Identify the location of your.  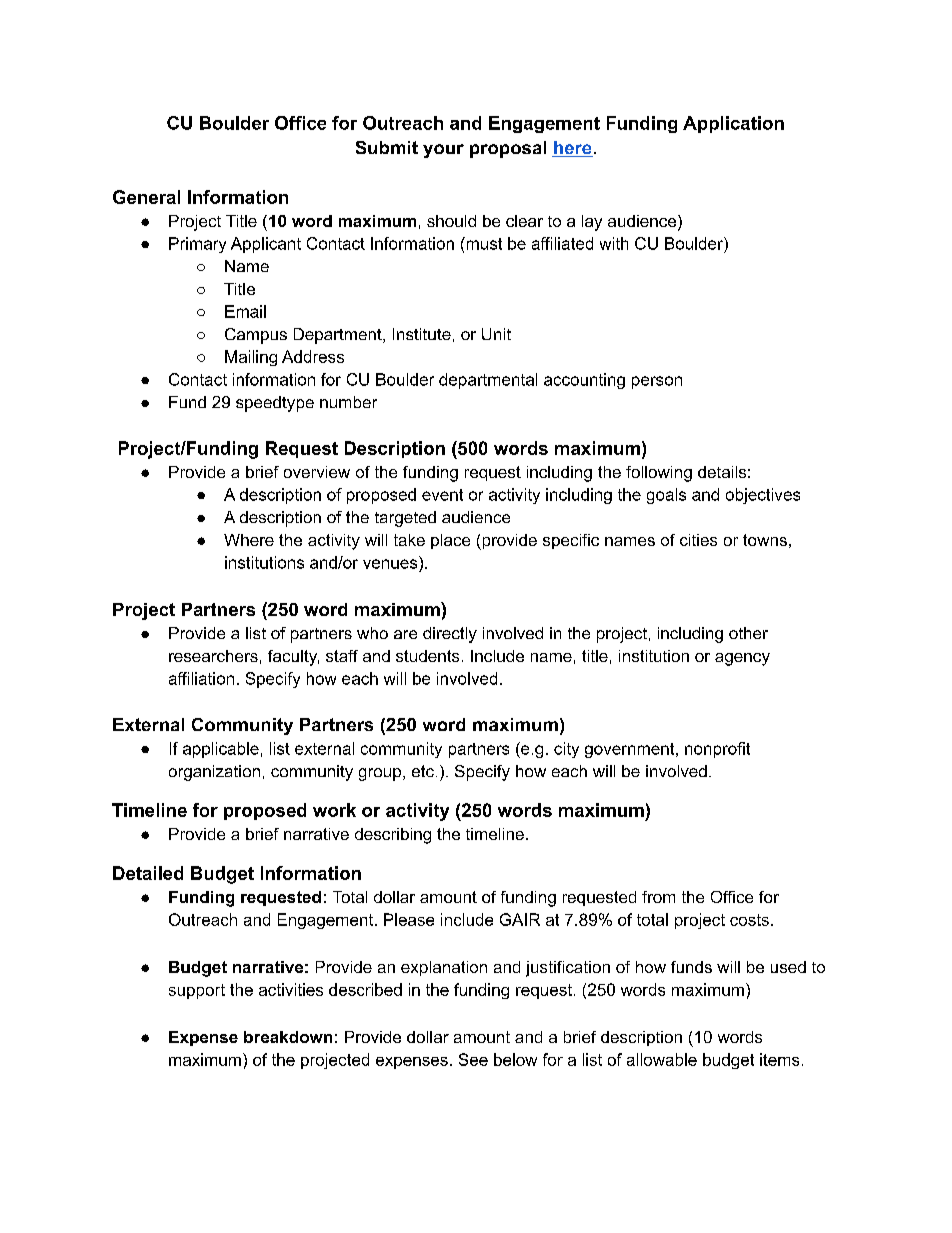
(443, 151).
